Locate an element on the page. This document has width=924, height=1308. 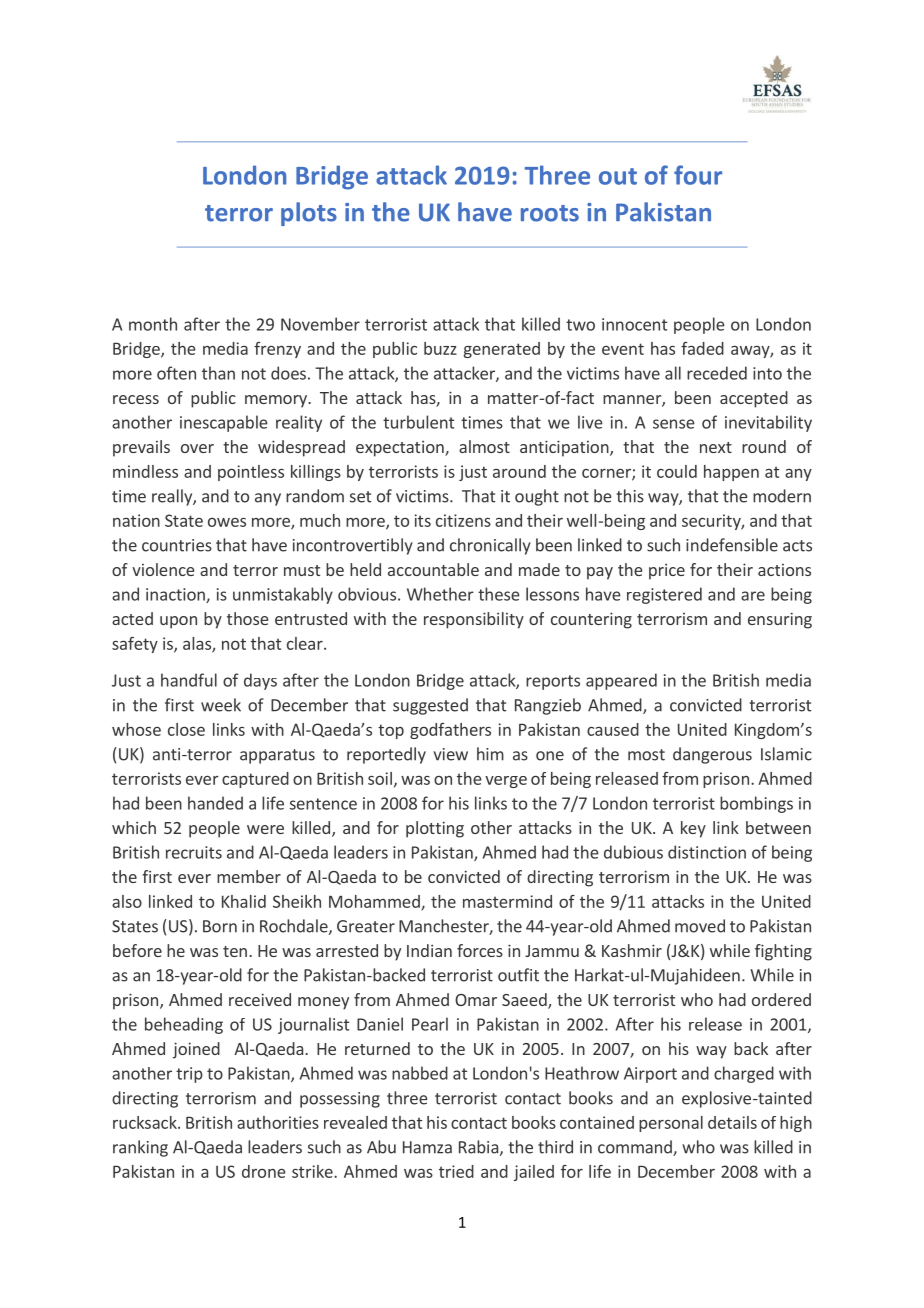
roots is located at coordinates (550, 213).
